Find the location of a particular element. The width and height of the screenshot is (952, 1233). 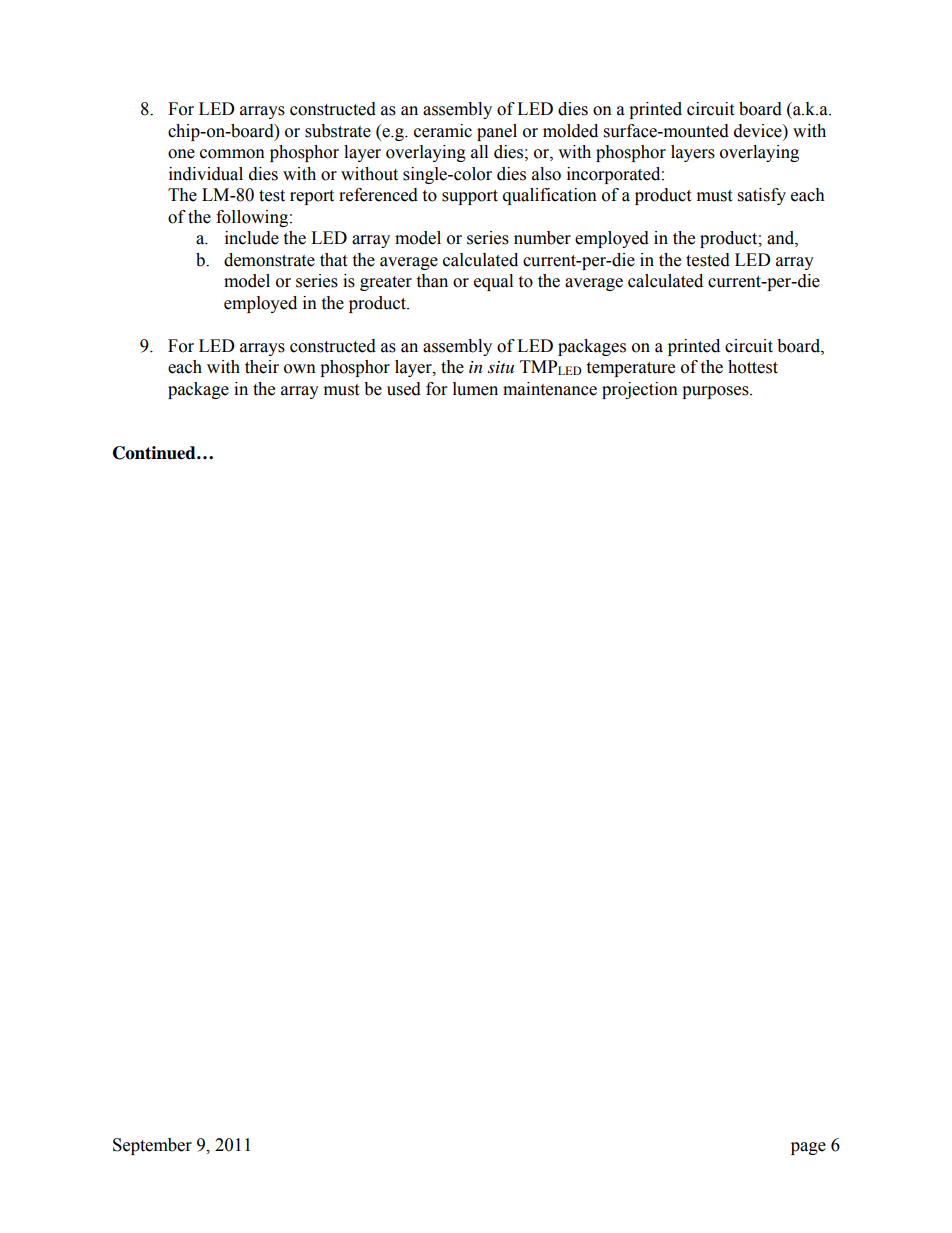

purposes is located at coordinates (716, 392).
